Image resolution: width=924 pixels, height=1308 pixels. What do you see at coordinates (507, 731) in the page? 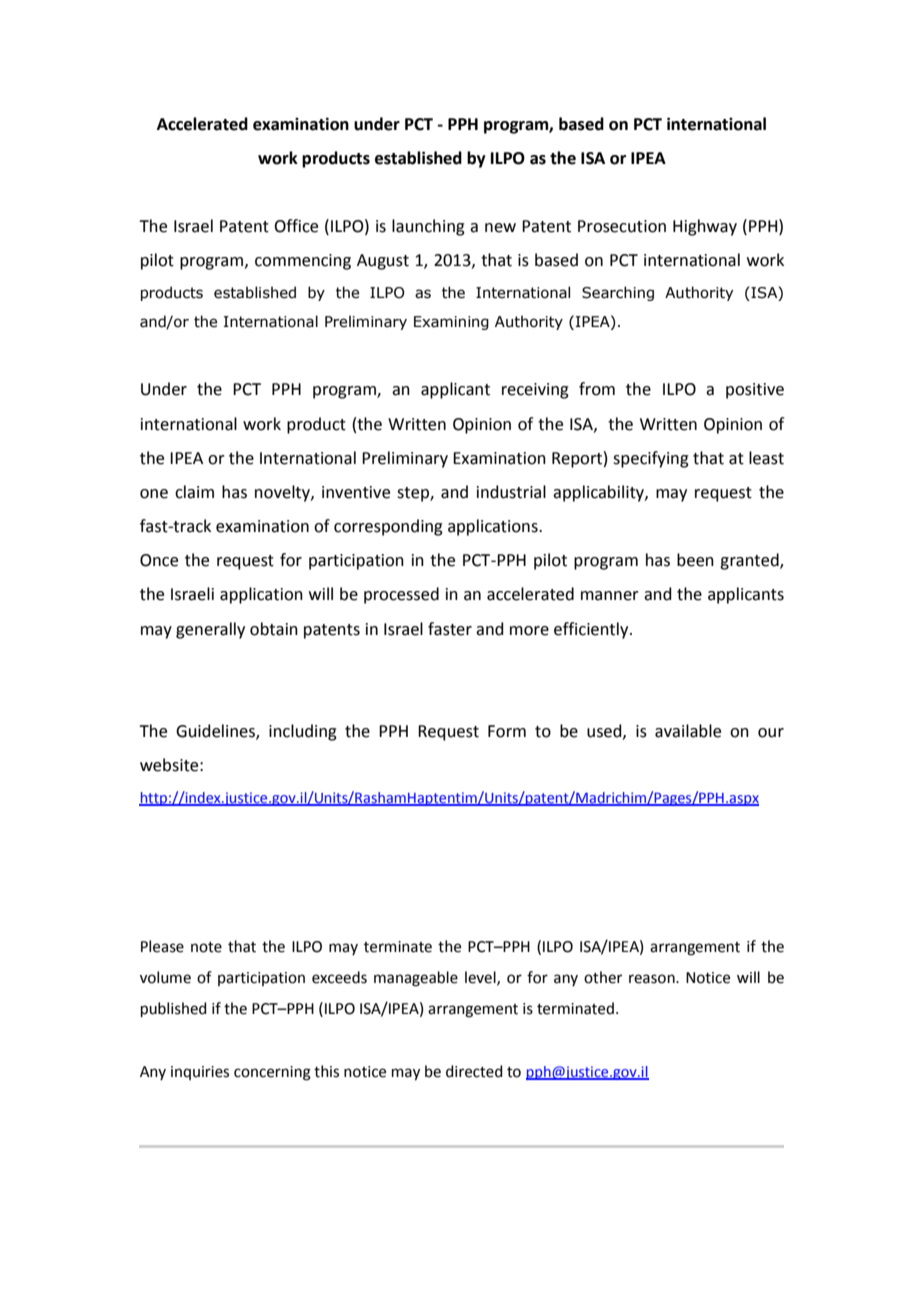
I see `Form` at bounding box center [507, 731].
